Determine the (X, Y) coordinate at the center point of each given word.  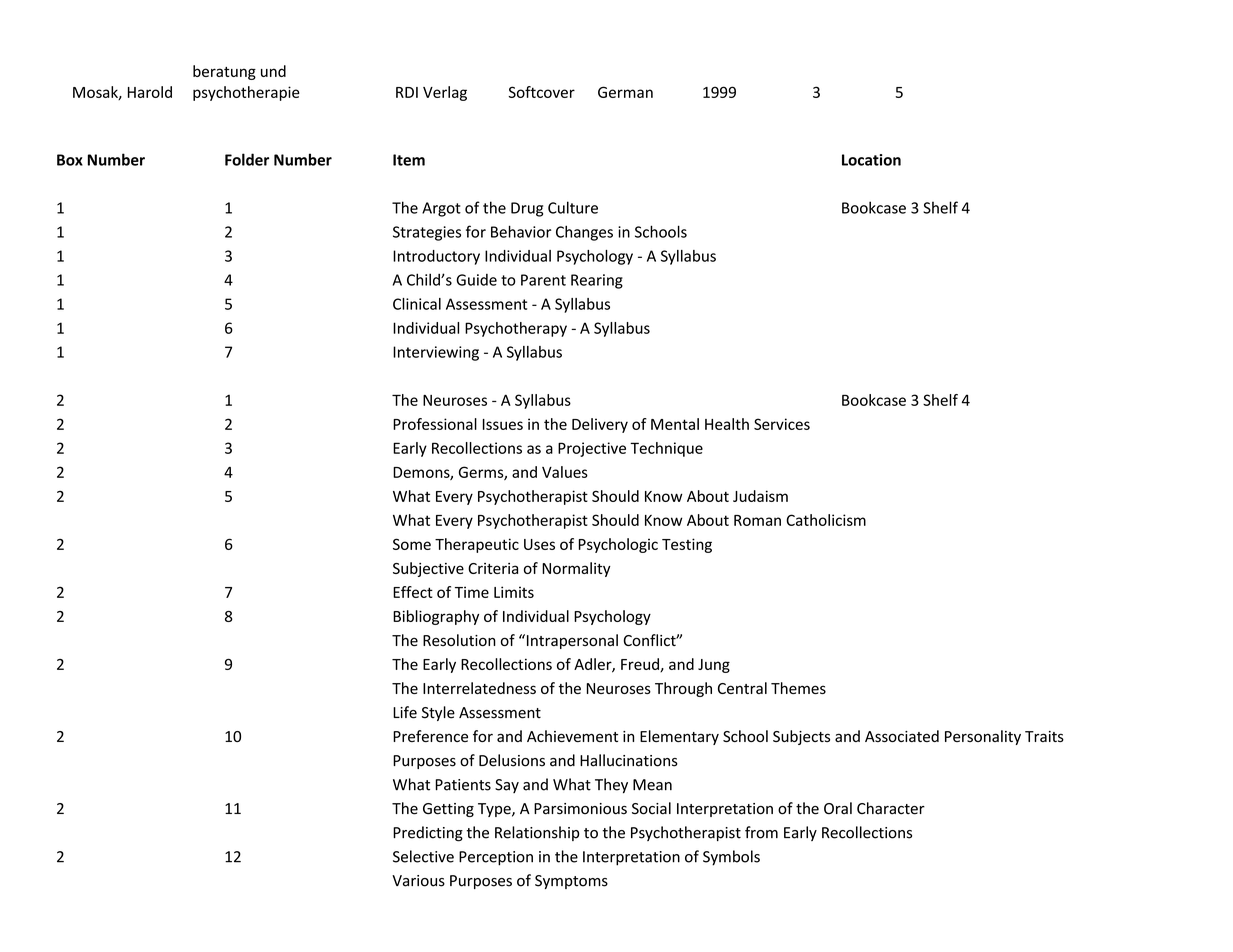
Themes (798, 688)
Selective (423, 856)
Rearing (597, 281)
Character (891, 808)
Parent (543, 280)
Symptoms (571, 882)
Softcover (541, 92)
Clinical (417, 304)
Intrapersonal (571, 641)
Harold (150, 92)
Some (412, 544)
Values (565, 472)
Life (405, 712)
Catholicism (826, 520)
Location (871, 160)
